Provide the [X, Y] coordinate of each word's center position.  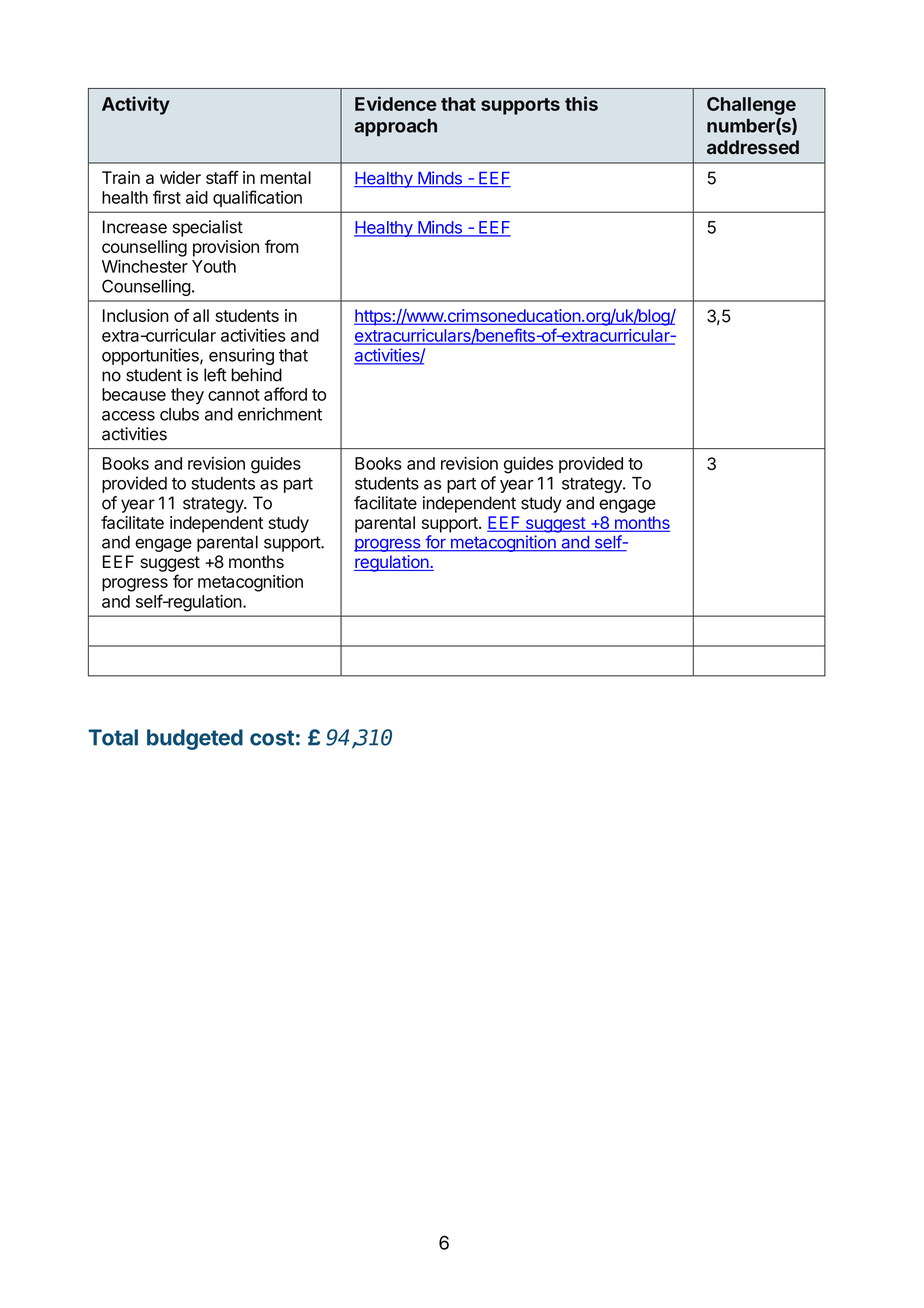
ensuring [241, 356]
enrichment [280, 414]
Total [113, 737]
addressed [753, 147]
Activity [136, 105]
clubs [179, 414]
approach [395, 127]
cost [272, 738]
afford [285, 394]
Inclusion [136, 315]
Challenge [751, 106]
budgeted [195, 739]
